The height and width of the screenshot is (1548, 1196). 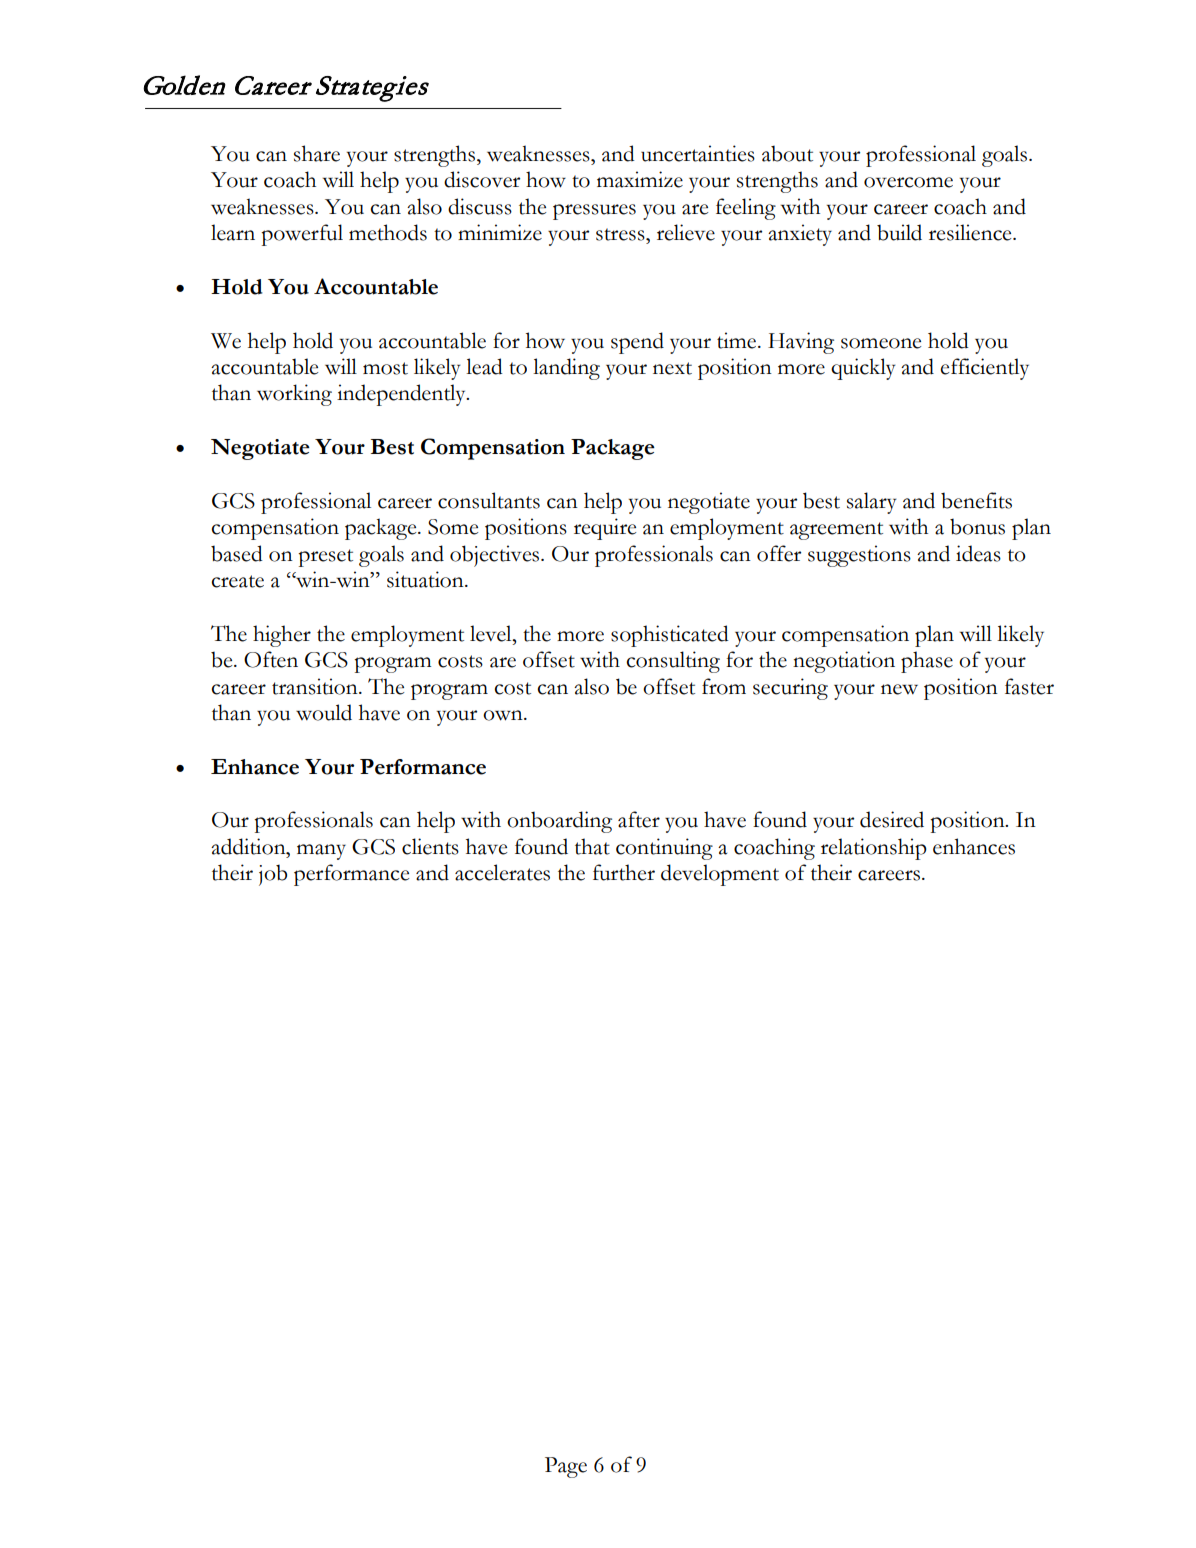 What do you see at coordinates (317, 153) in the screenshot?
I see `share` at bounding box center [317, 153].
